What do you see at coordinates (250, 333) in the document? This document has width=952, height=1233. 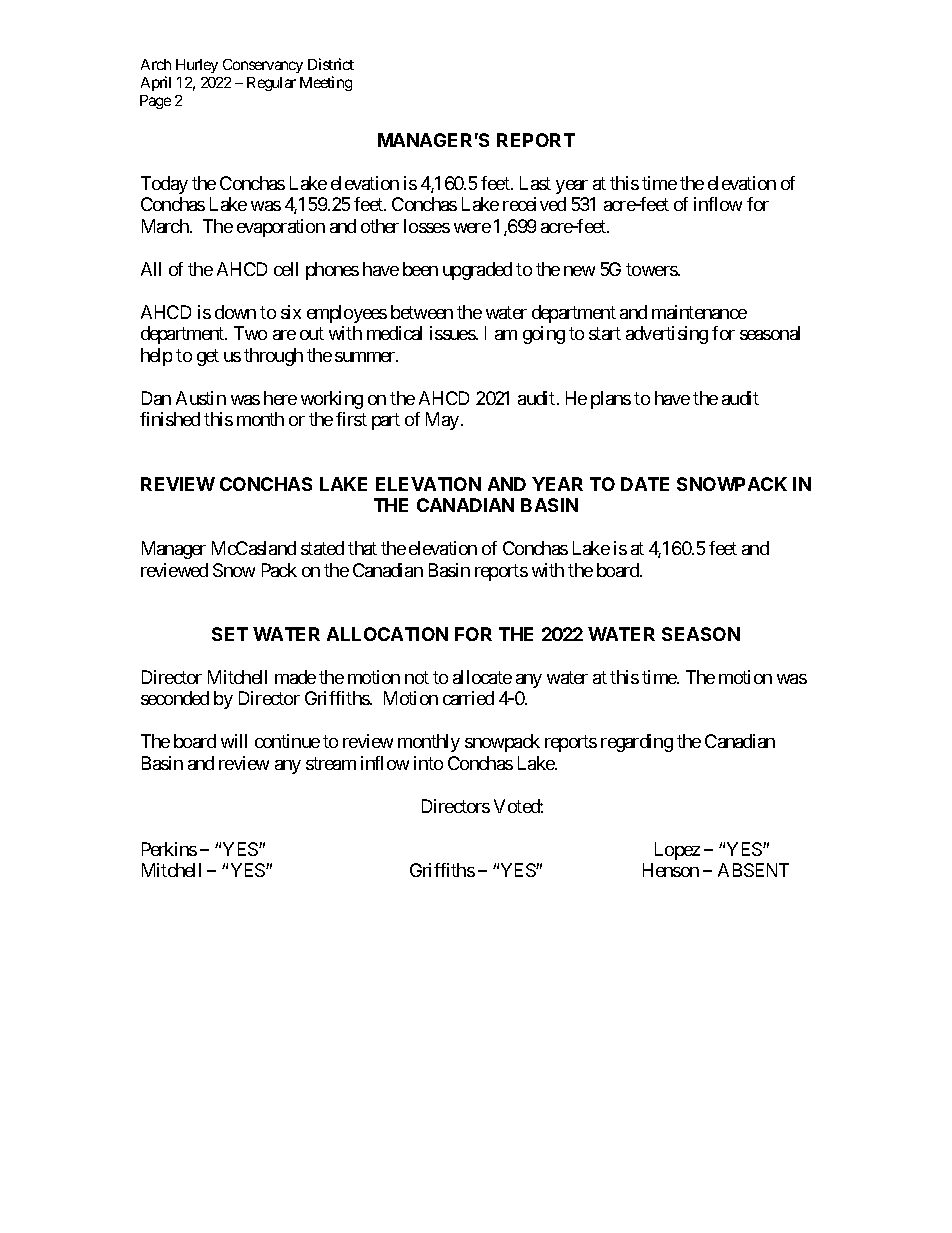 I see `Two` at bounding box center [250, 333].
